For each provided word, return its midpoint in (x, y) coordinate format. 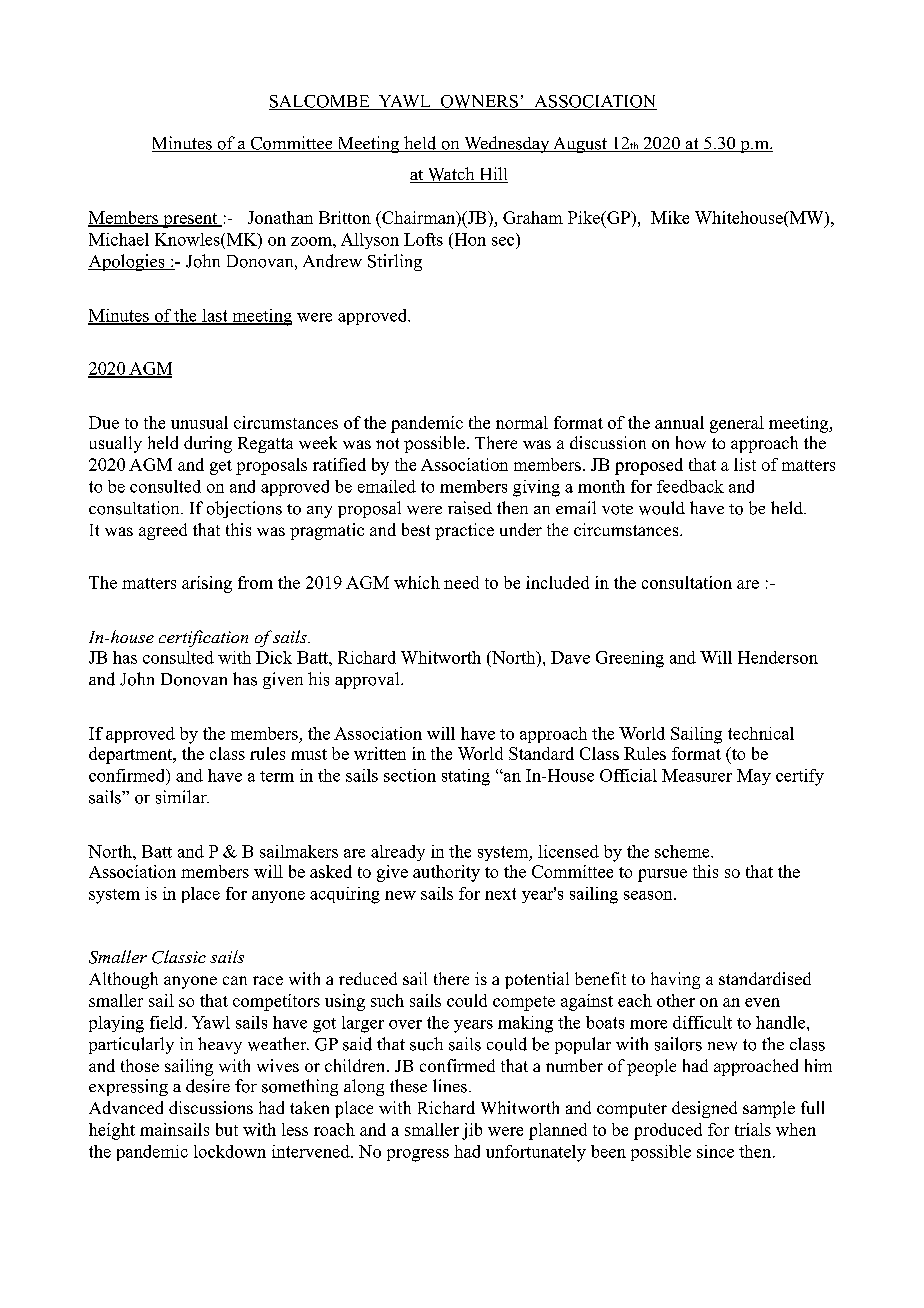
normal (522, 422)
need (461, 582)
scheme (683, 851)
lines (450, 1086)
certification (203, 638)
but (227, 1129)
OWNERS (479, 102)
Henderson (778, 657)
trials (753, 1129)
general (737, 424)
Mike (670, 217)
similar (182, 797)
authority (446, 873)
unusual (199, 422)
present (190, 220)
